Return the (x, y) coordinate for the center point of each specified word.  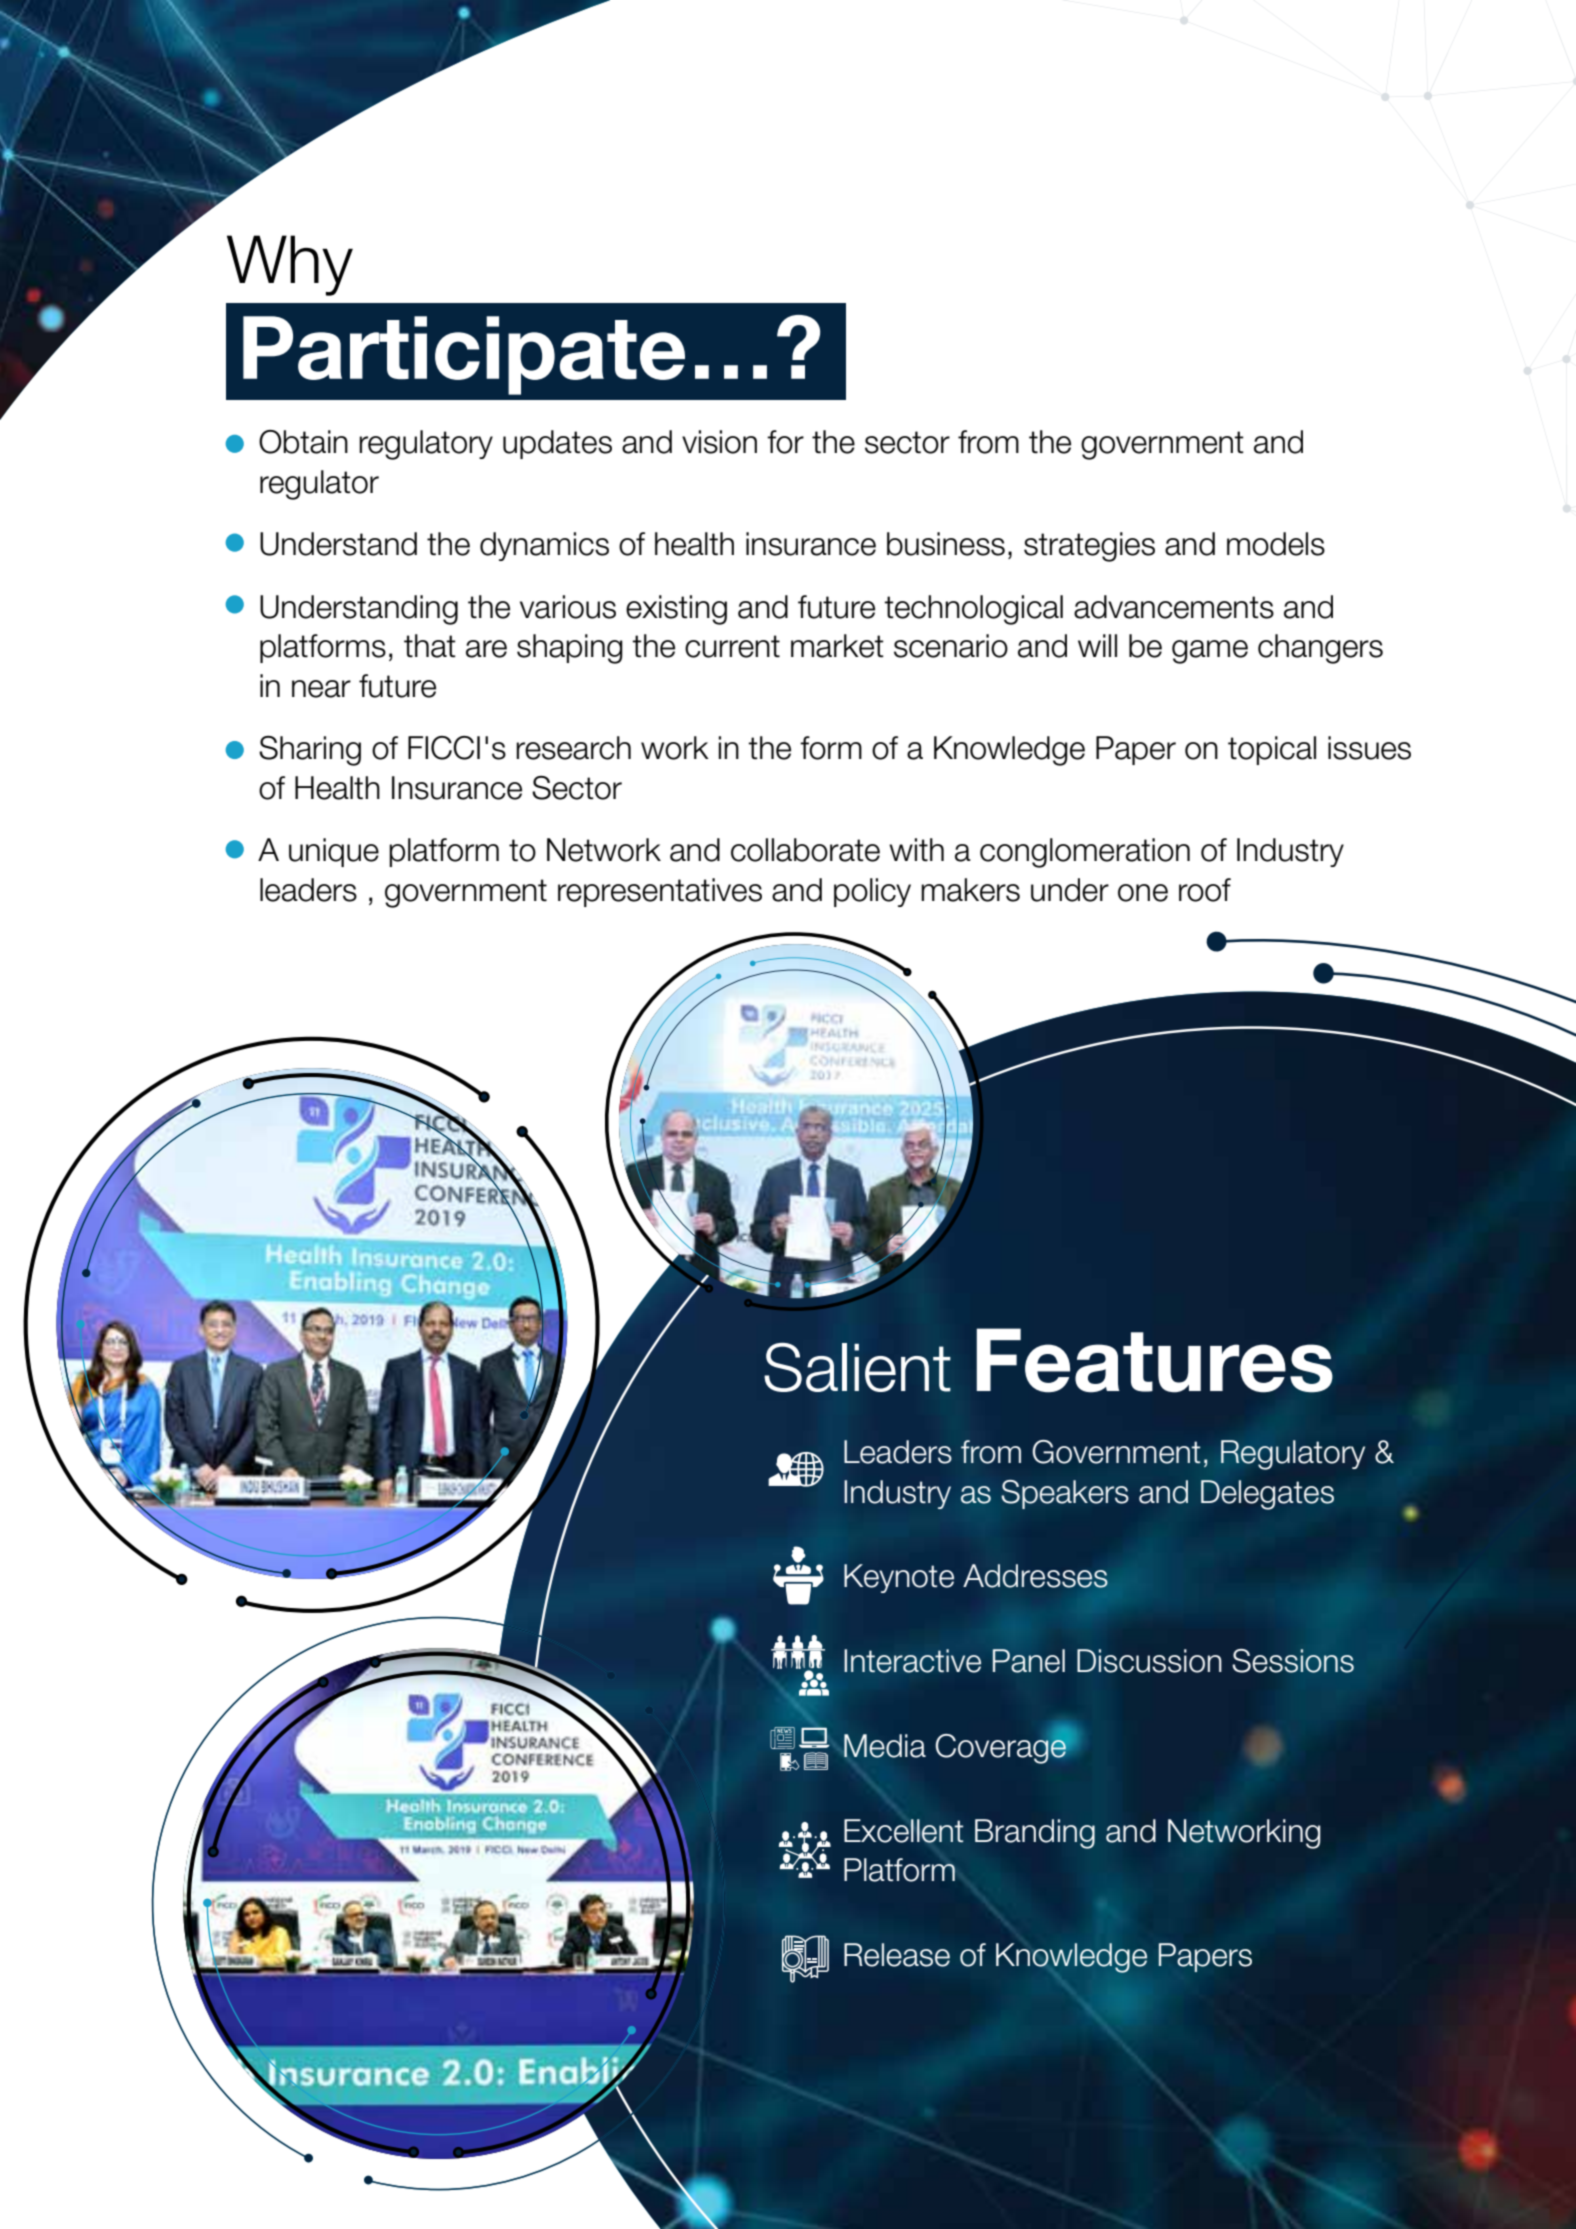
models (1276, 544)
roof (1205, 890)
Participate (464, 355)
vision (719, 442)
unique (334, 852)
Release (897, 1955)
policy (872, 892)
